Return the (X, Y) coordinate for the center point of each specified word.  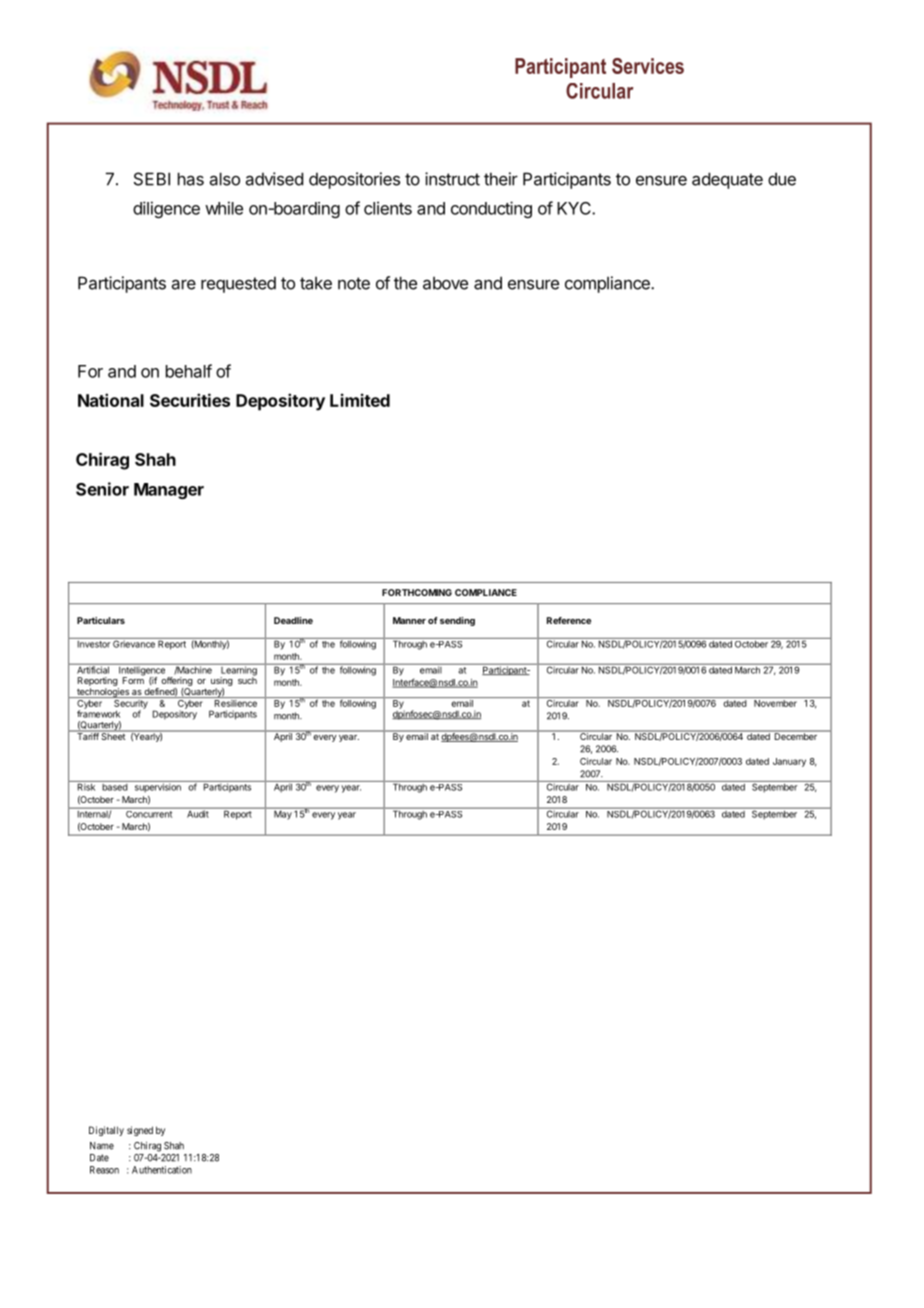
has (191, 179)
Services (648, 66)
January (789, 762)
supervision (157, 787)
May (283, 814)
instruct (452, 179)
